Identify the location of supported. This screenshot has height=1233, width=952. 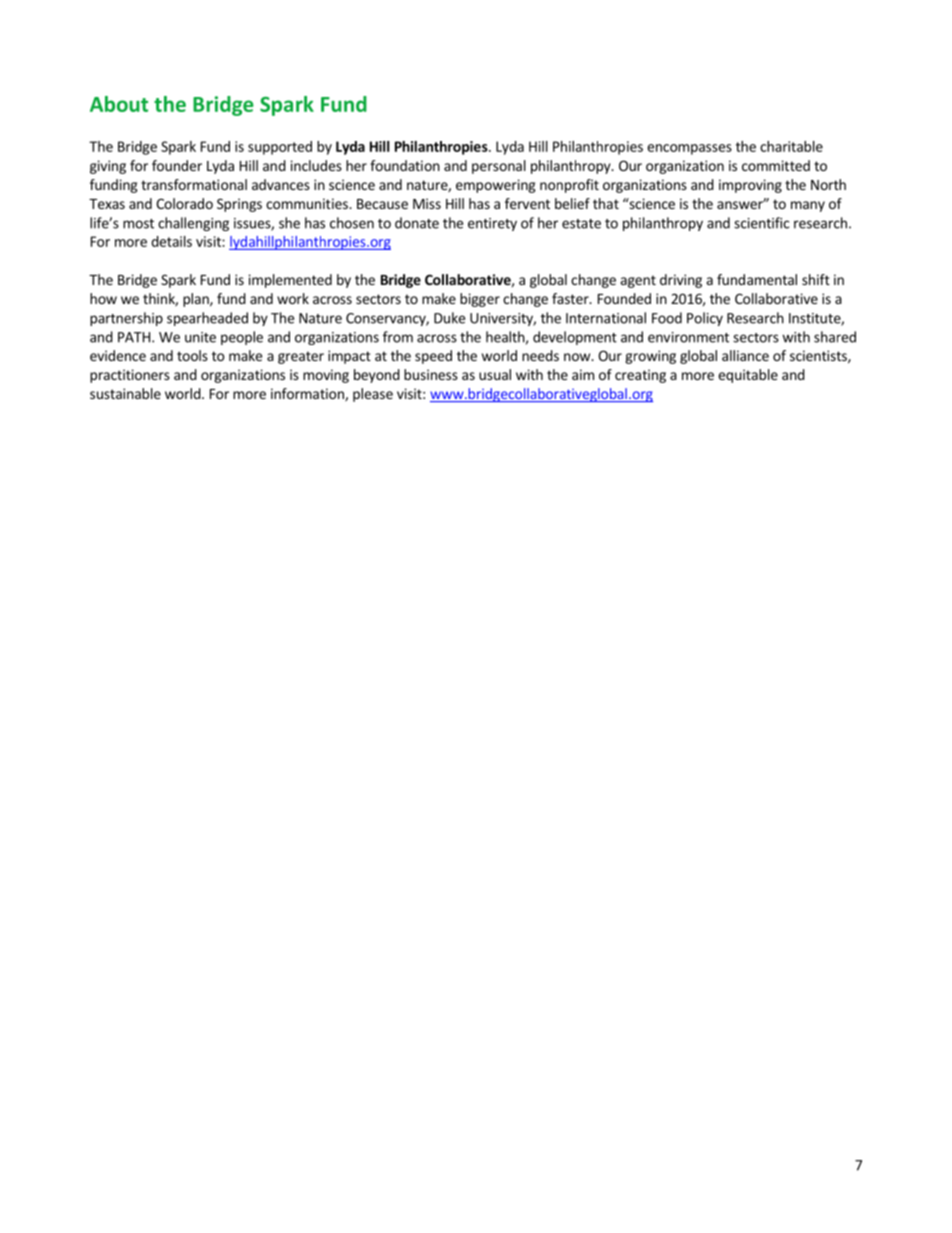
(280, 148).
